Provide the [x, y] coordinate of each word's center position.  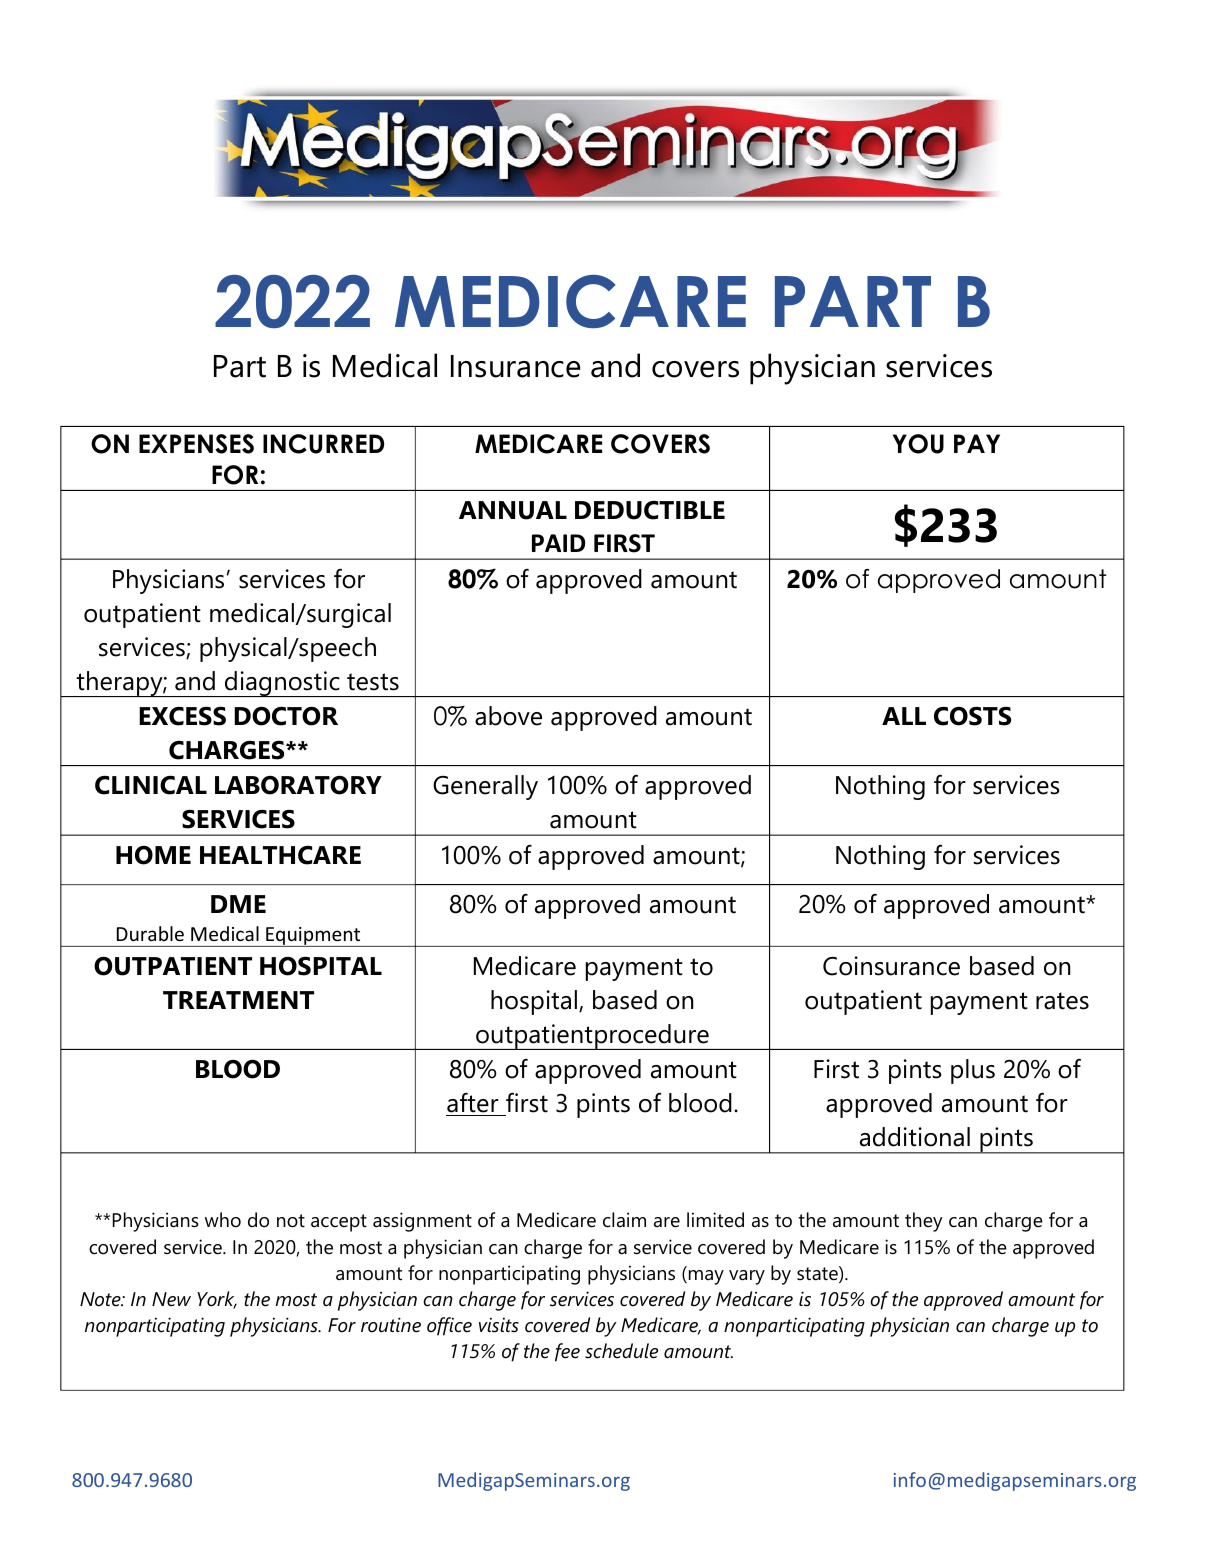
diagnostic [282, 684]
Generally [485, 787]
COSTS [972, 716]
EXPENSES [196, 444]
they [924, 1222]
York [217, 1300]
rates [1062, 1001]
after [473, 1103]
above [508, 716]
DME [238, 904]
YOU [918, 444]
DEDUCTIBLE [650, 510]
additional [915, 1137]
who [223, 1220]
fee [567, 1352]
